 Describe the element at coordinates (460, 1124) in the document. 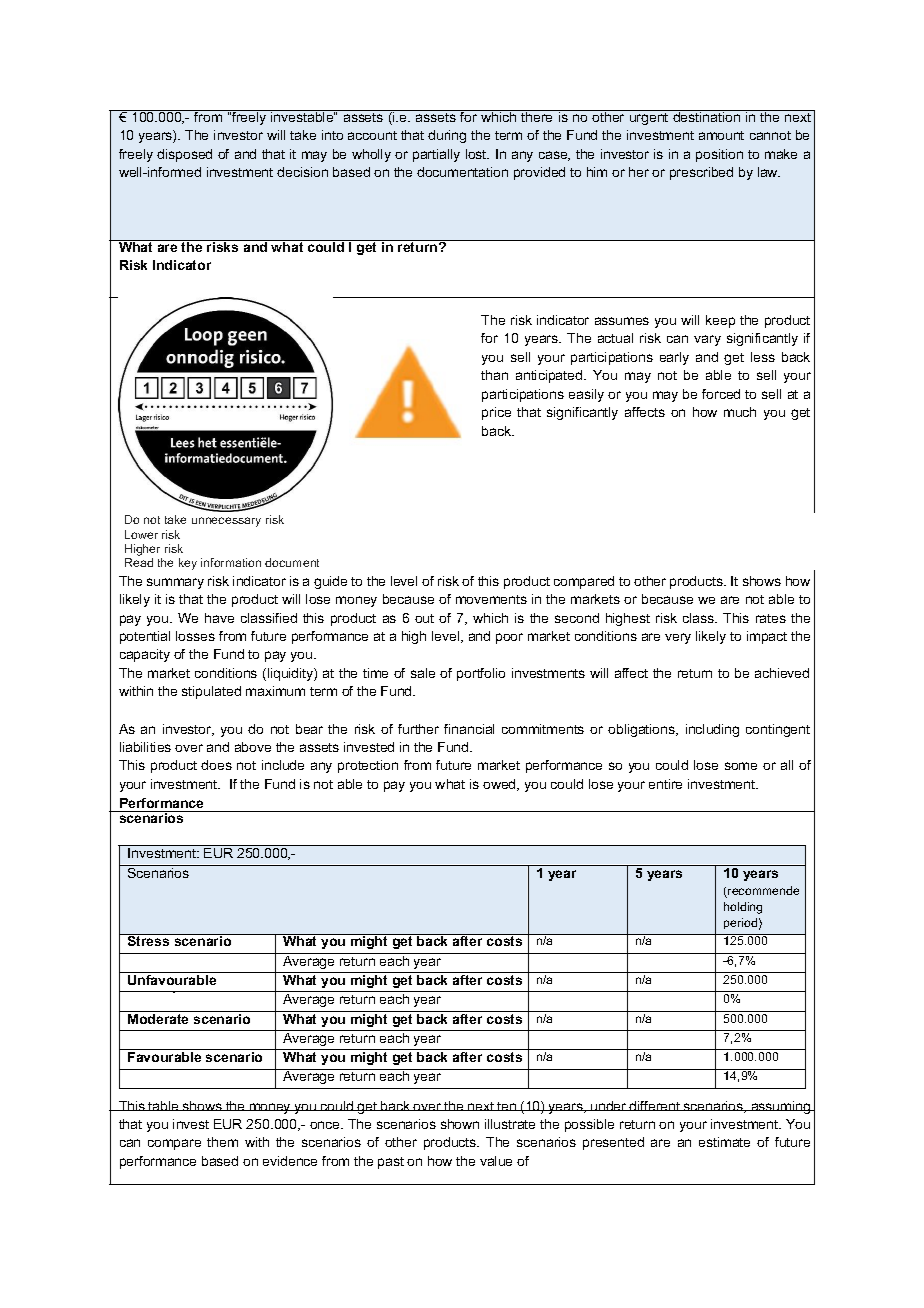

I see `shown` at that location.
